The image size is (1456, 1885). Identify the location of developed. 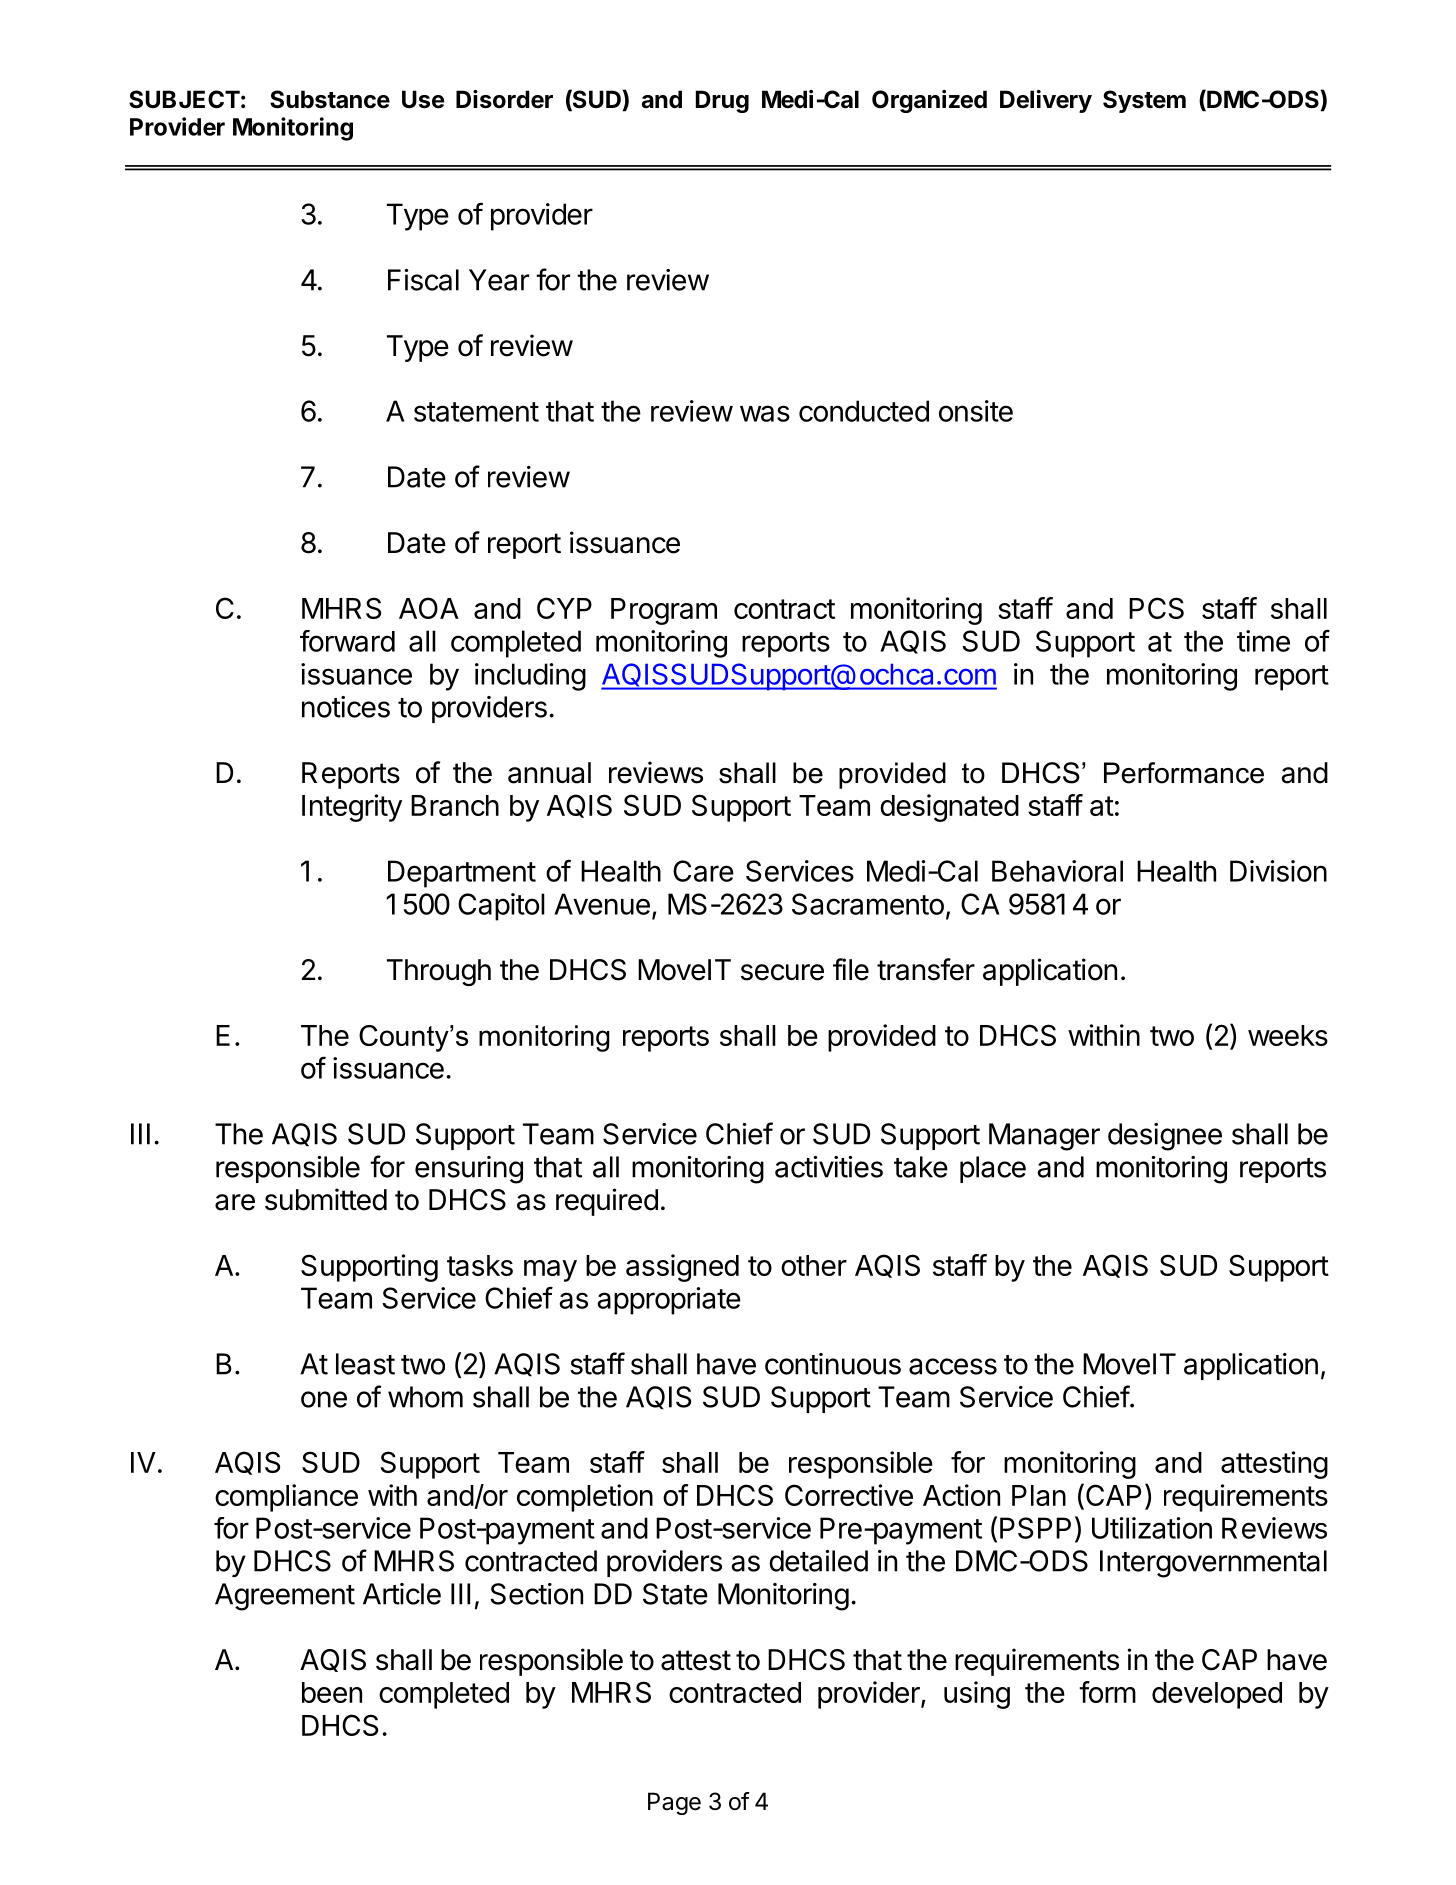
(1217, 1695).
